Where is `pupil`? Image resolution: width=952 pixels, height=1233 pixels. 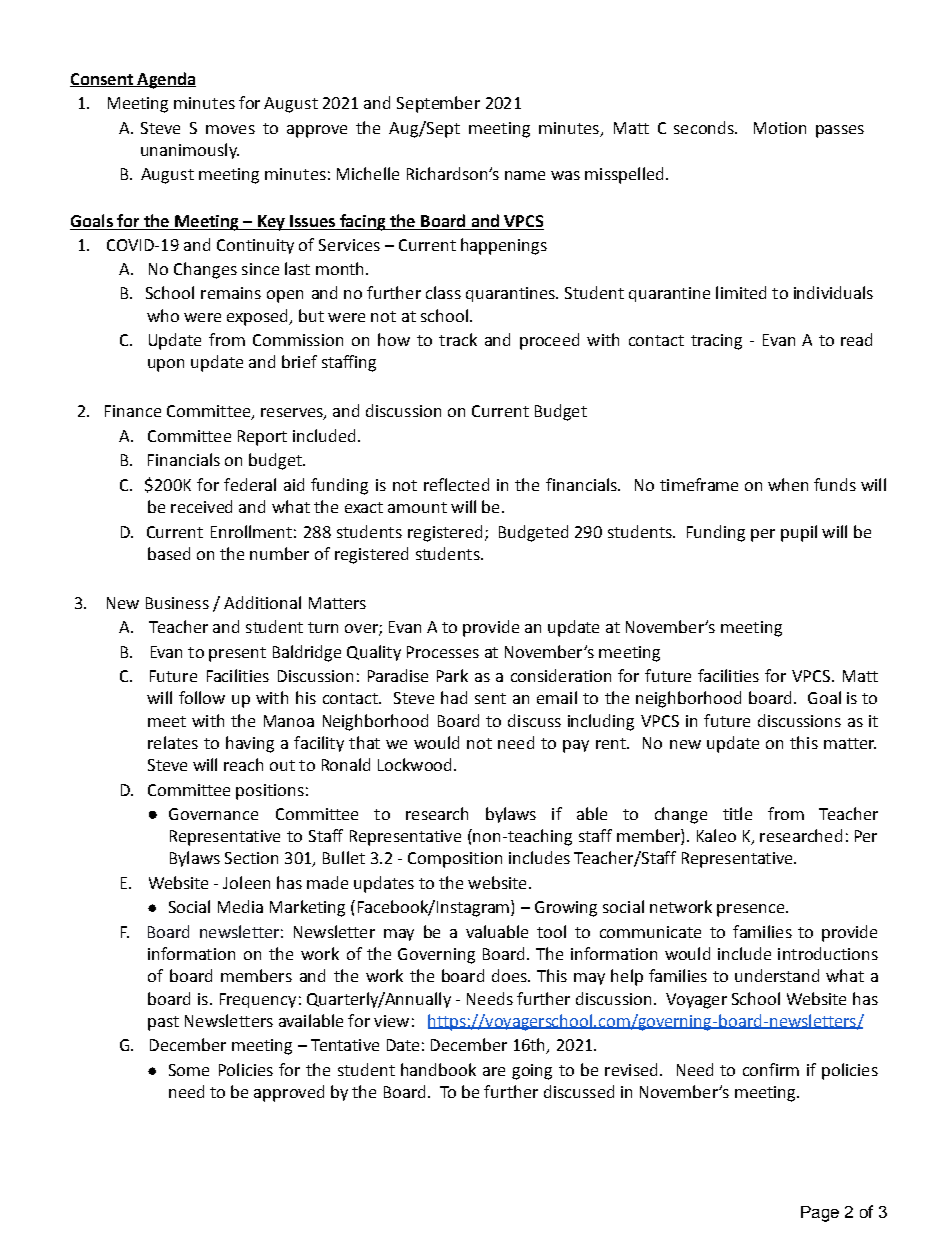 pupil is located at coordinates (799, 533).
